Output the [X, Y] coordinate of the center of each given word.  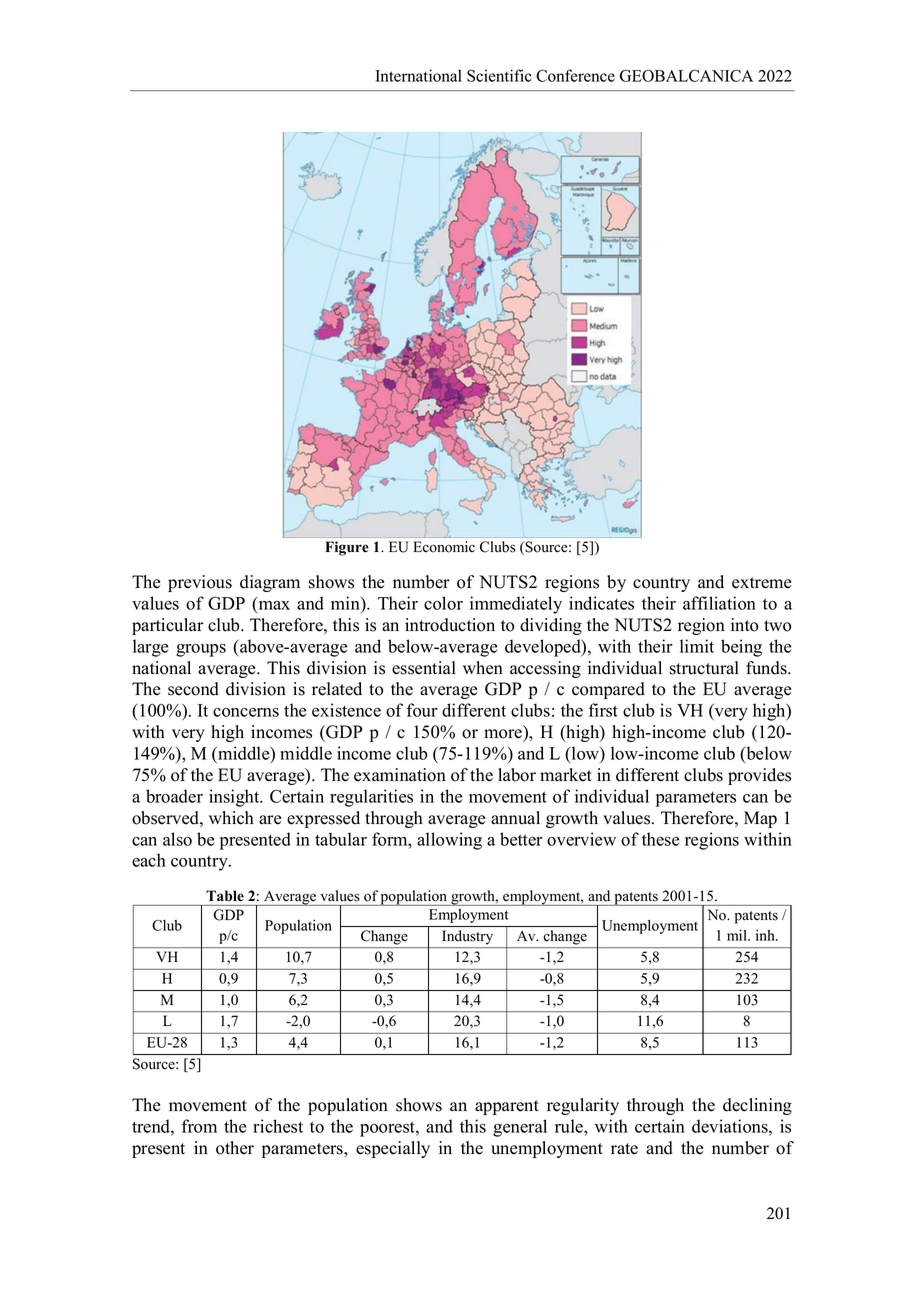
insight [235, 798]
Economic [444, 547]
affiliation [719, 603]
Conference [575, 75]
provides [759, 776]
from [199, 1126]
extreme [761, 583]
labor [517, 775]
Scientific [499, 75]
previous [200, 583]
